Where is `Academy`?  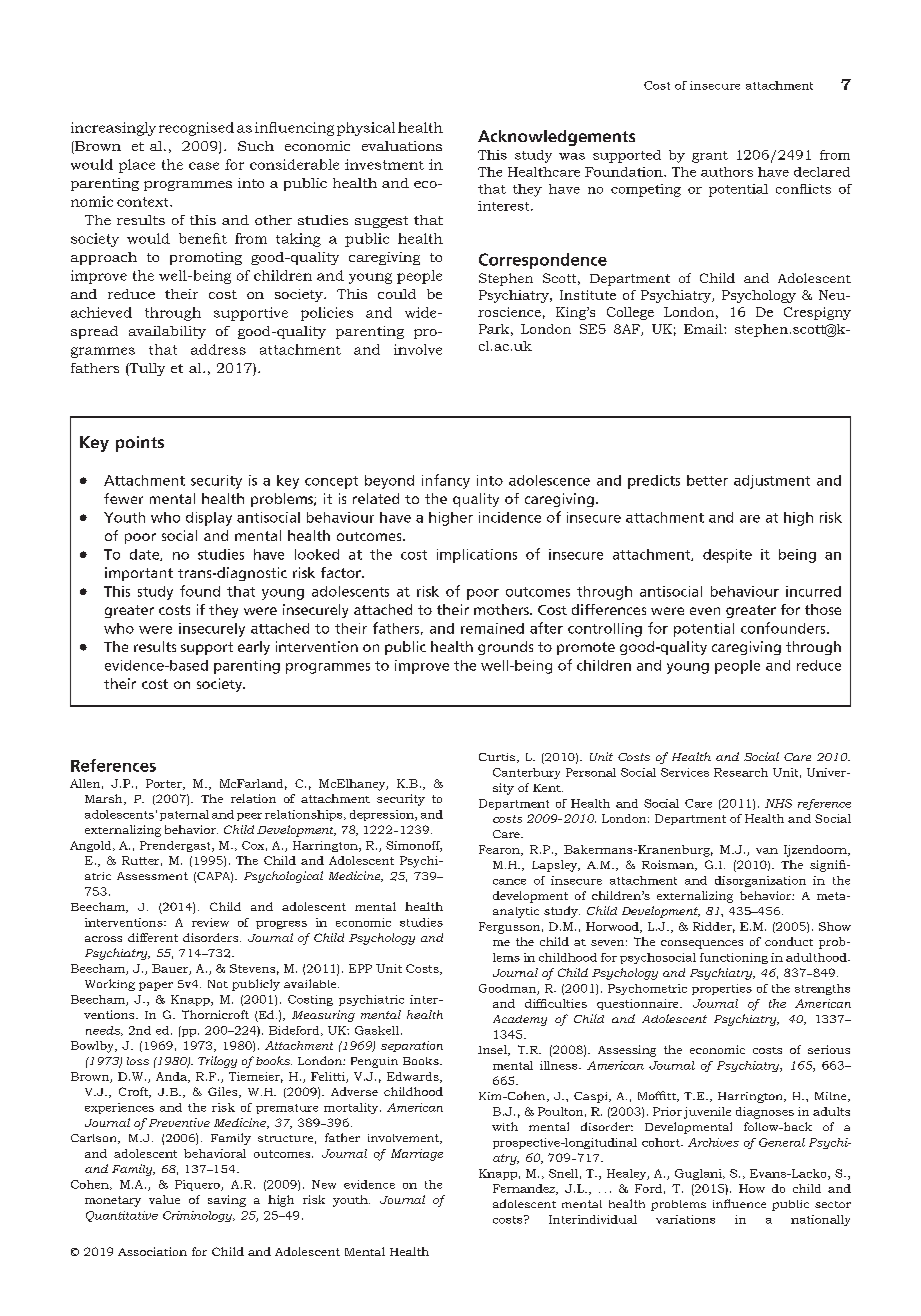
Academy is located at coordinates (520, 1020).
